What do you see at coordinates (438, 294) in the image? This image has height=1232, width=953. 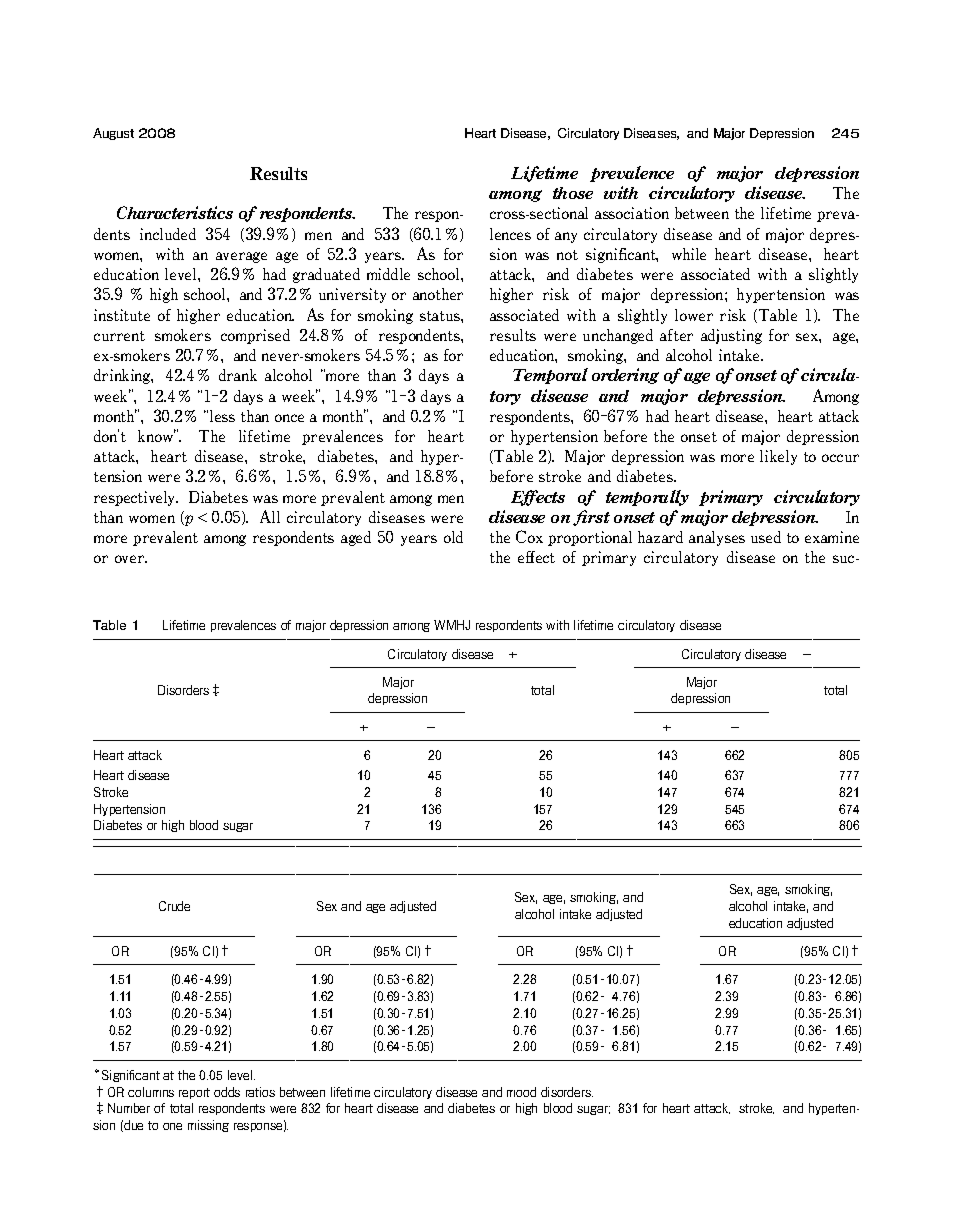 I see `another` at bounding box center [438, 294].
